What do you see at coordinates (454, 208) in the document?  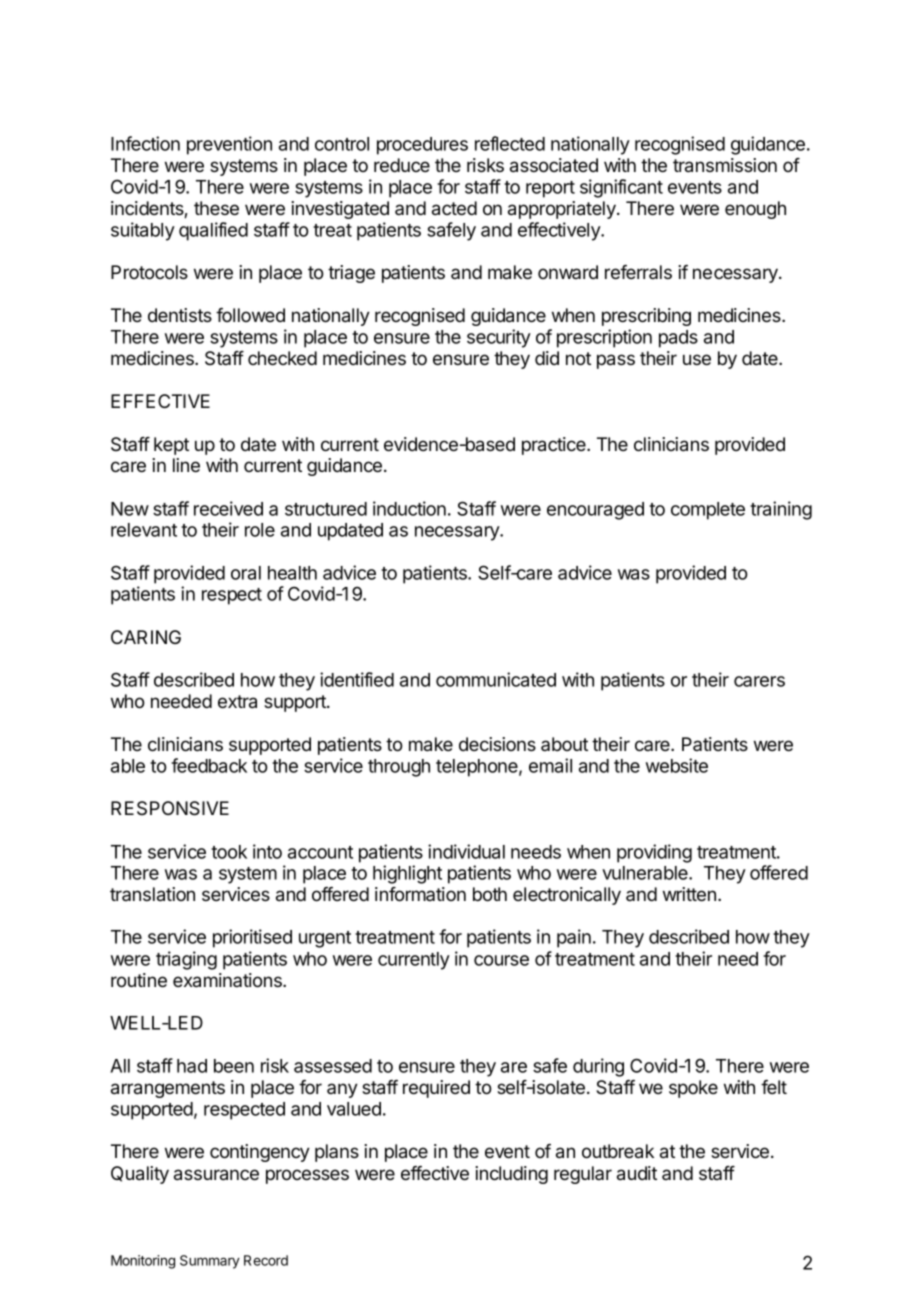 I see `acted` at bounding box center [454, 208].
